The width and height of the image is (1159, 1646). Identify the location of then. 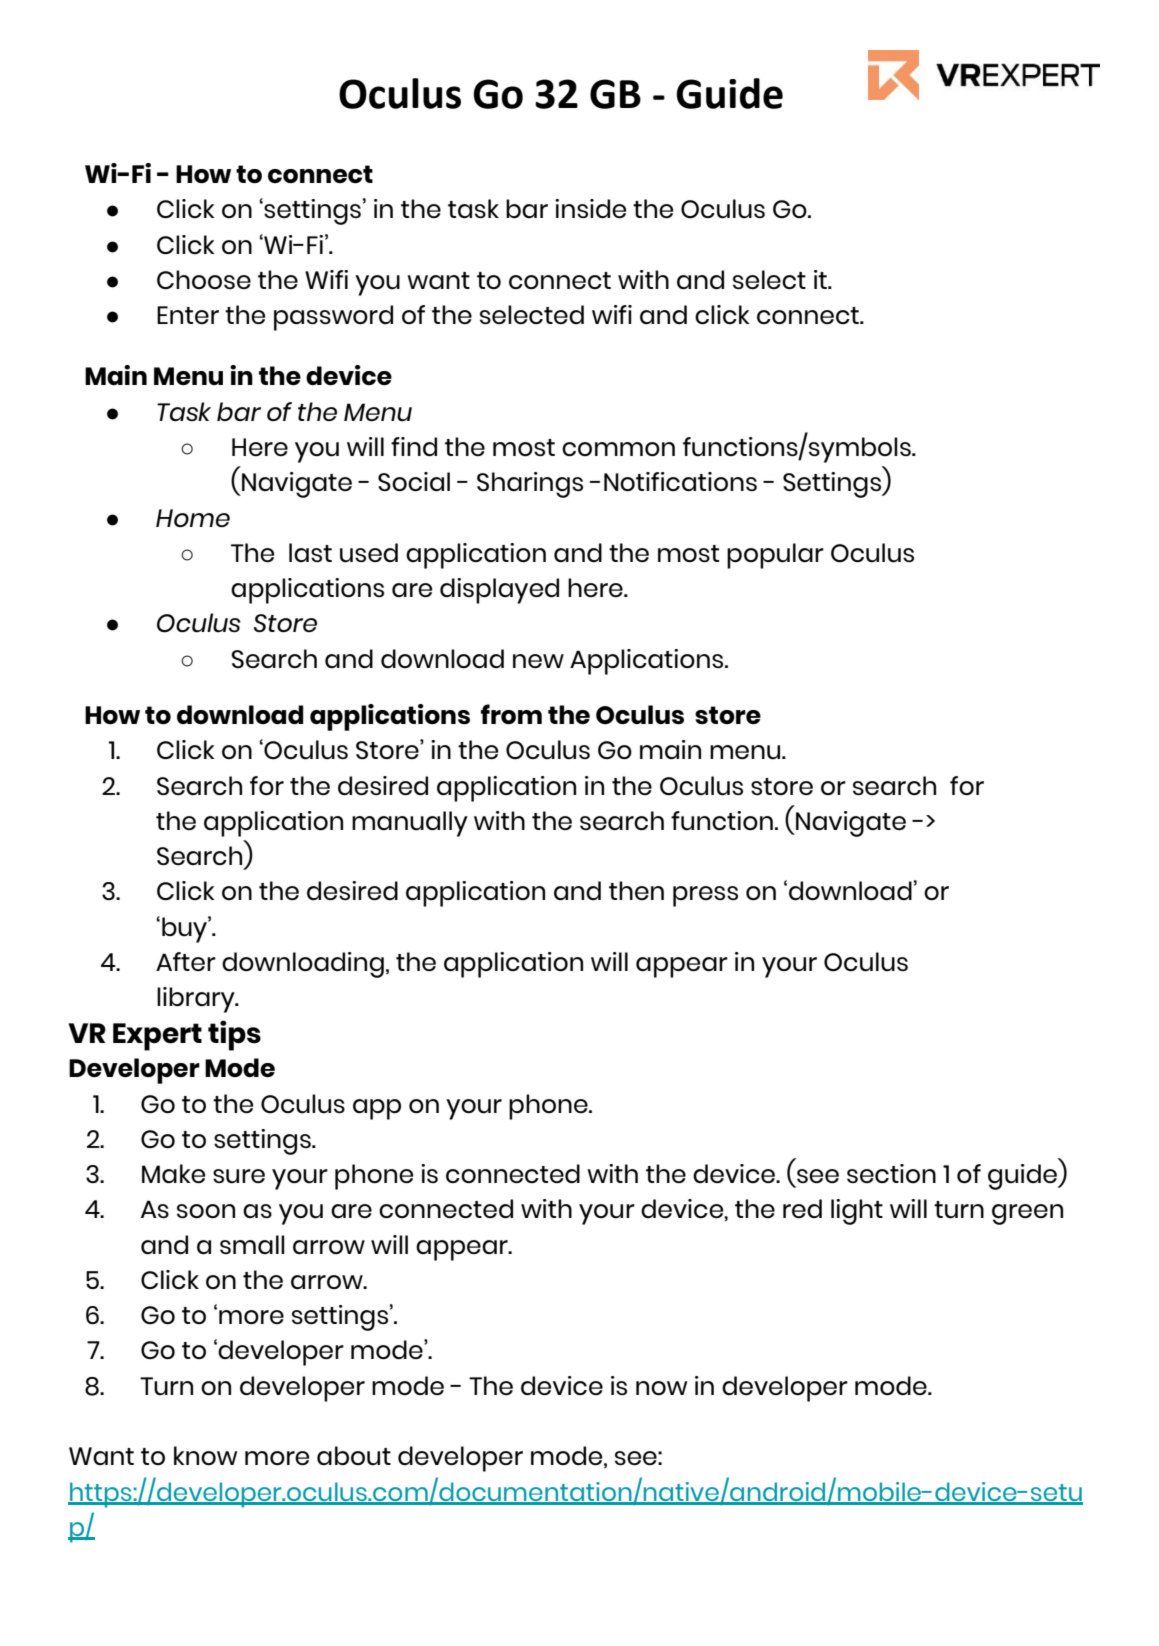
(636, 890).
